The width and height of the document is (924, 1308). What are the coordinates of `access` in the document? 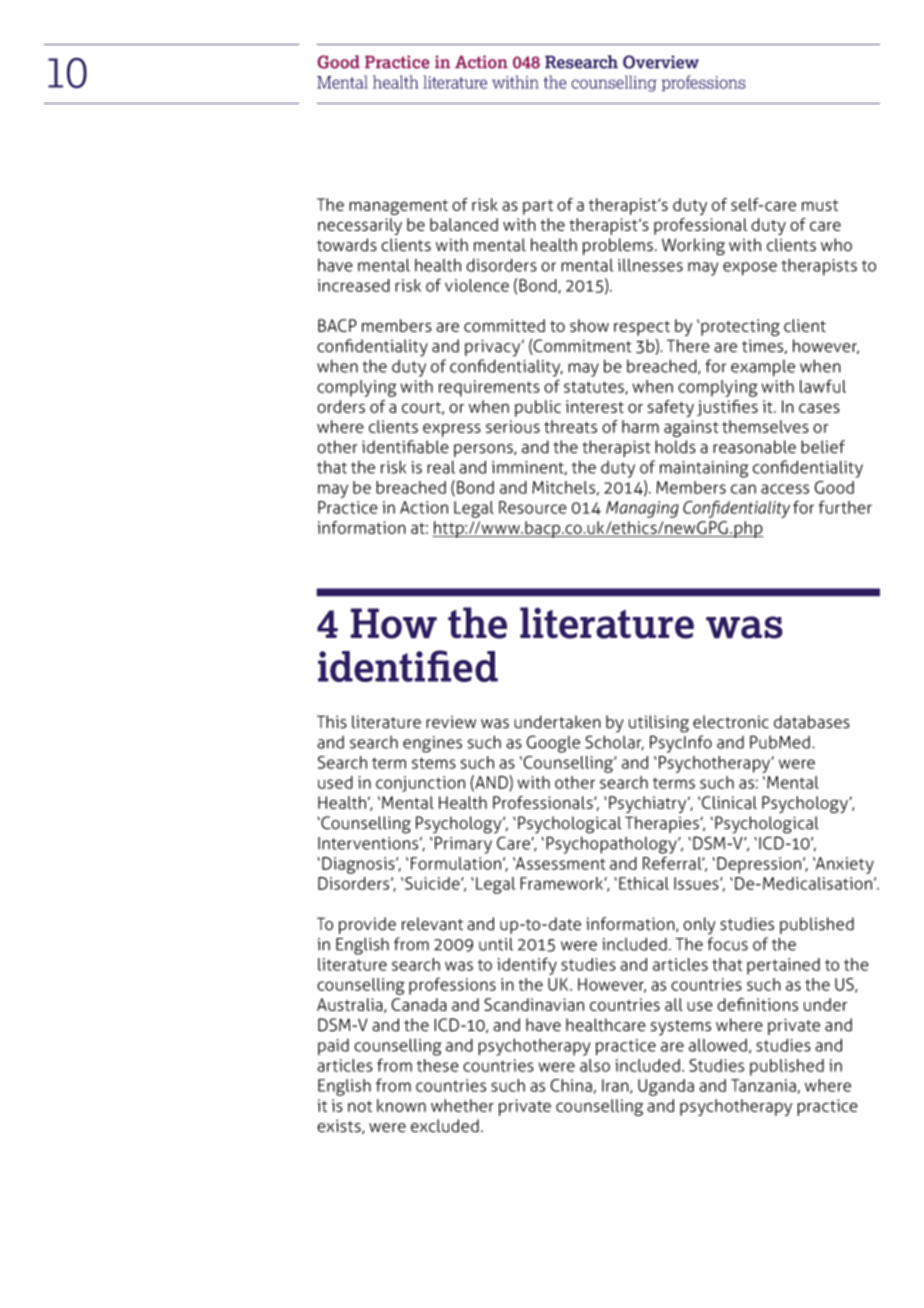 It's located at (785, 489).
